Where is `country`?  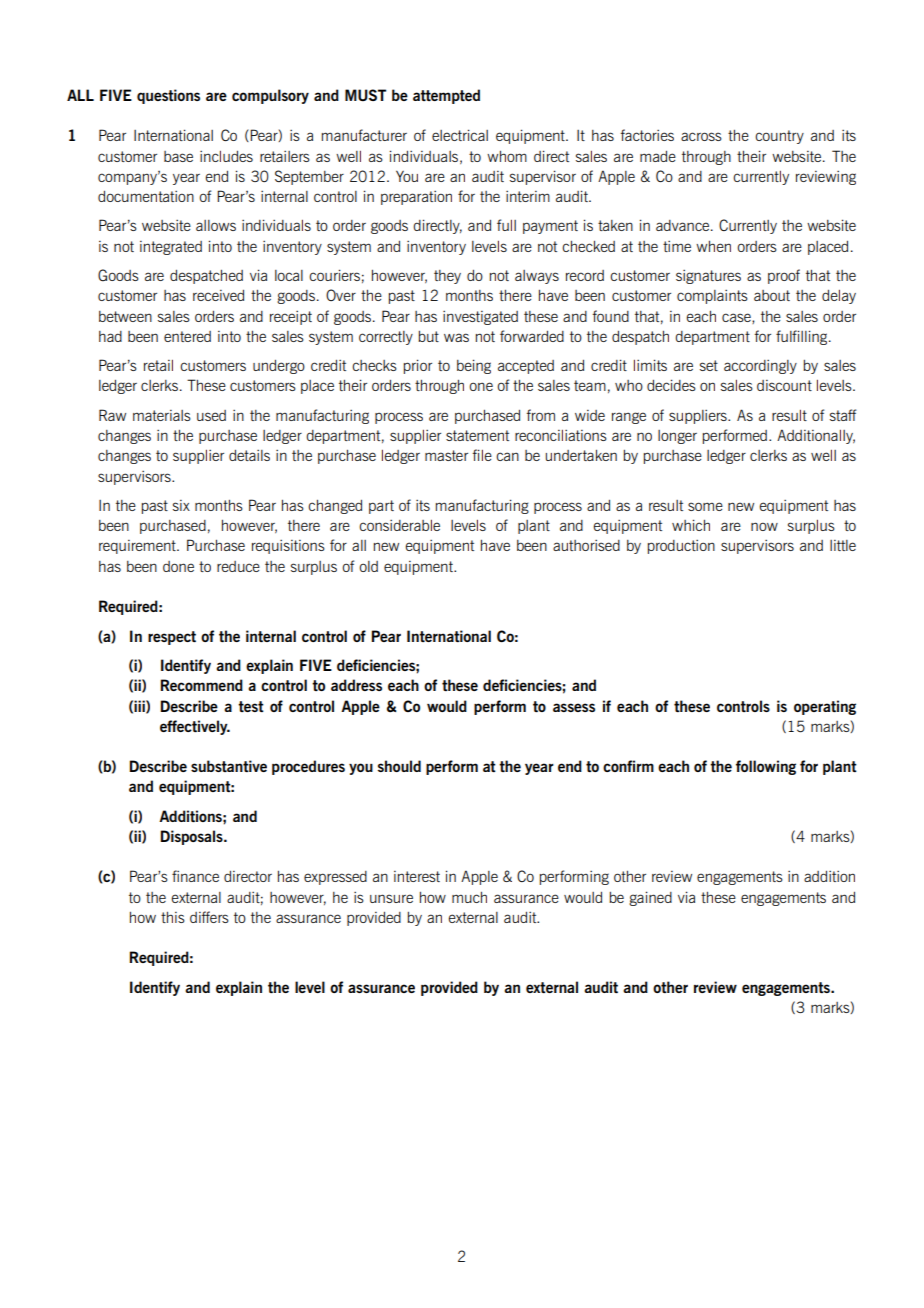 country is located at coordinates (779, 137).
